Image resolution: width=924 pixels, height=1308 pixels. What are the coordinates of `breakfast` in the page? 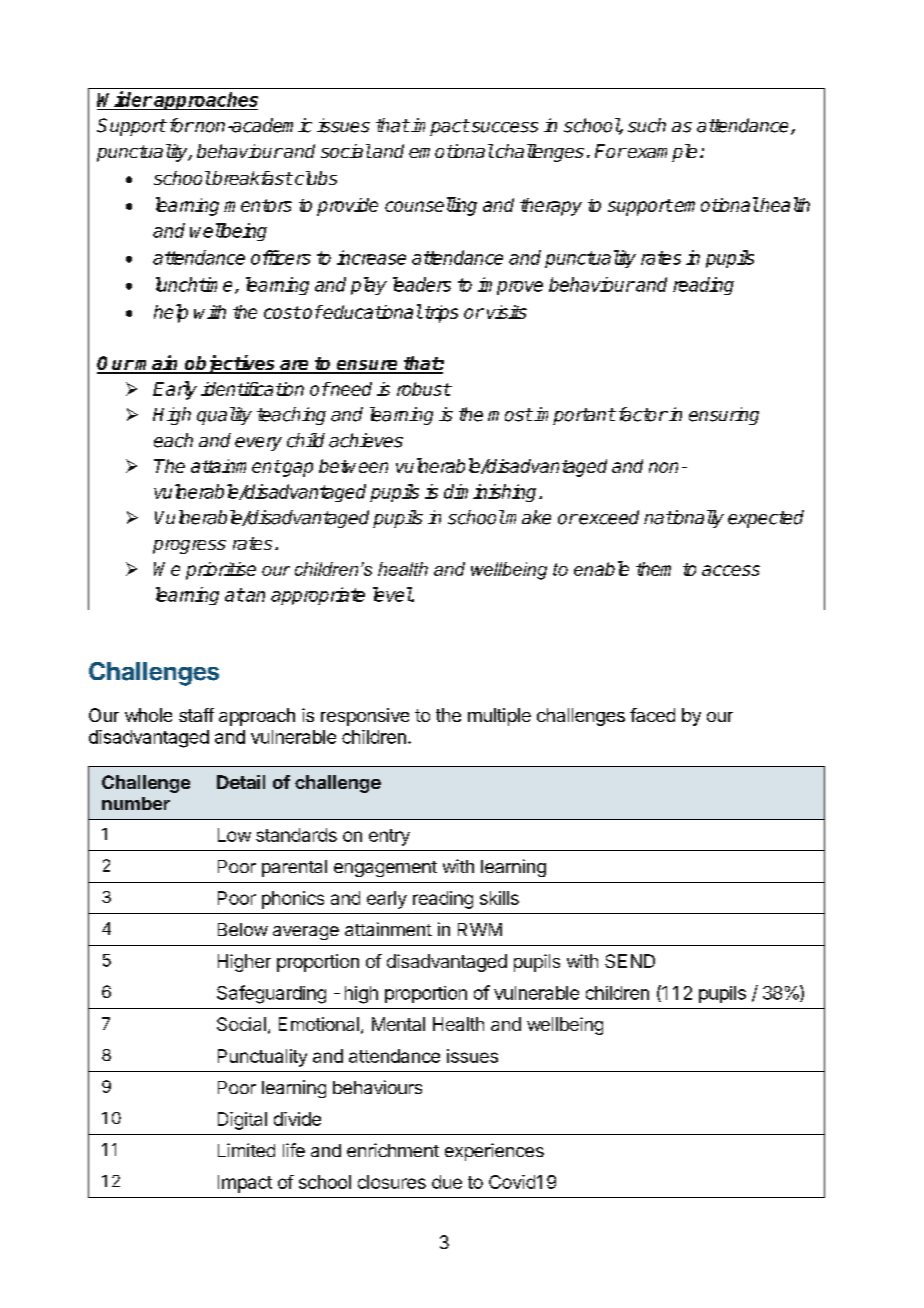 It's located at (251, 178).
